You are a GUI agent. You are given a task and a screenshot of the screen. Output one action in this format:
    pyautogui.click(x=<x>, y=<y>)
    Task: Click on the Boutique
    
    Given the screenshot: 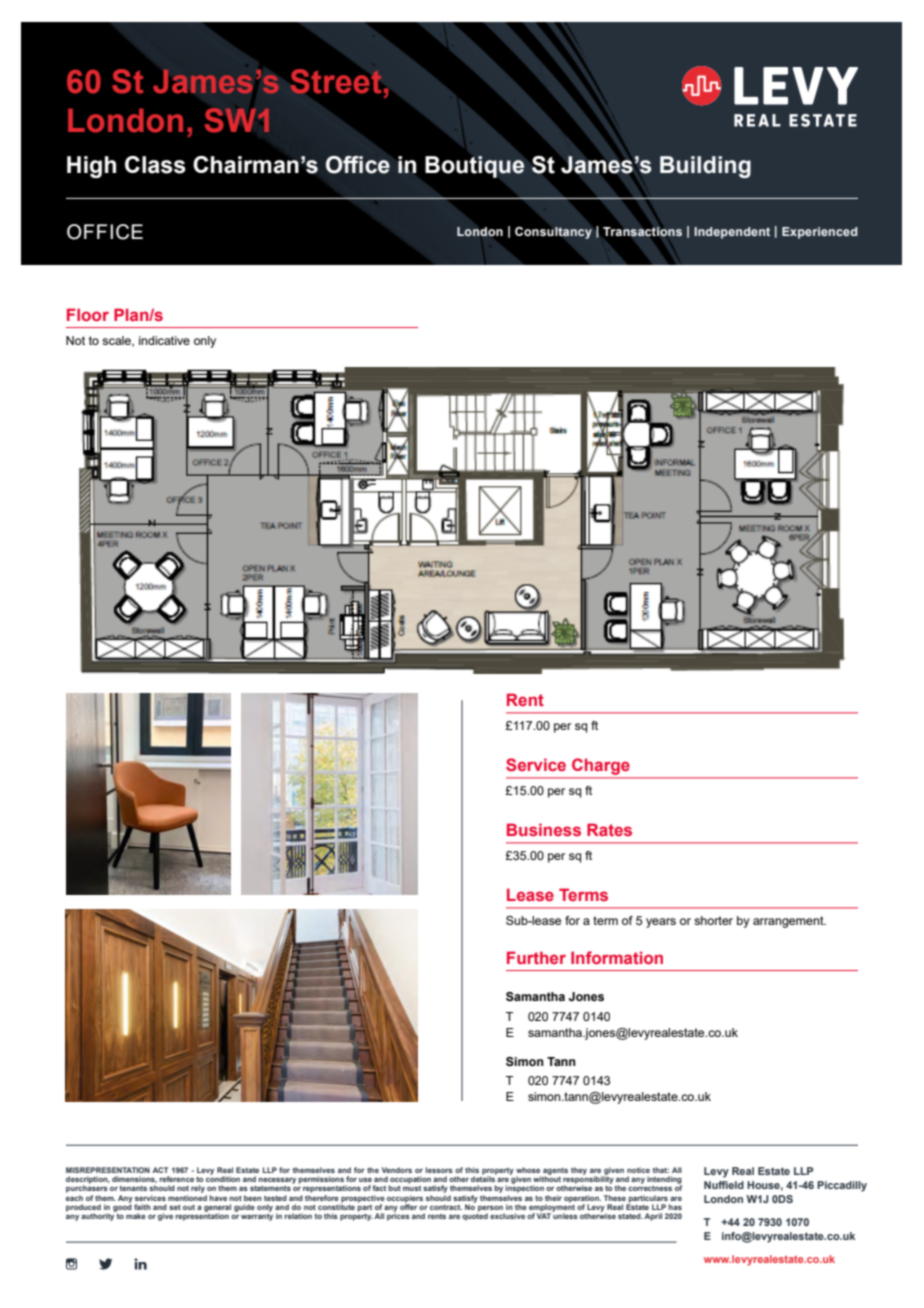 What is the action you would take?
    pyautogui.click(x=475, y=167)
